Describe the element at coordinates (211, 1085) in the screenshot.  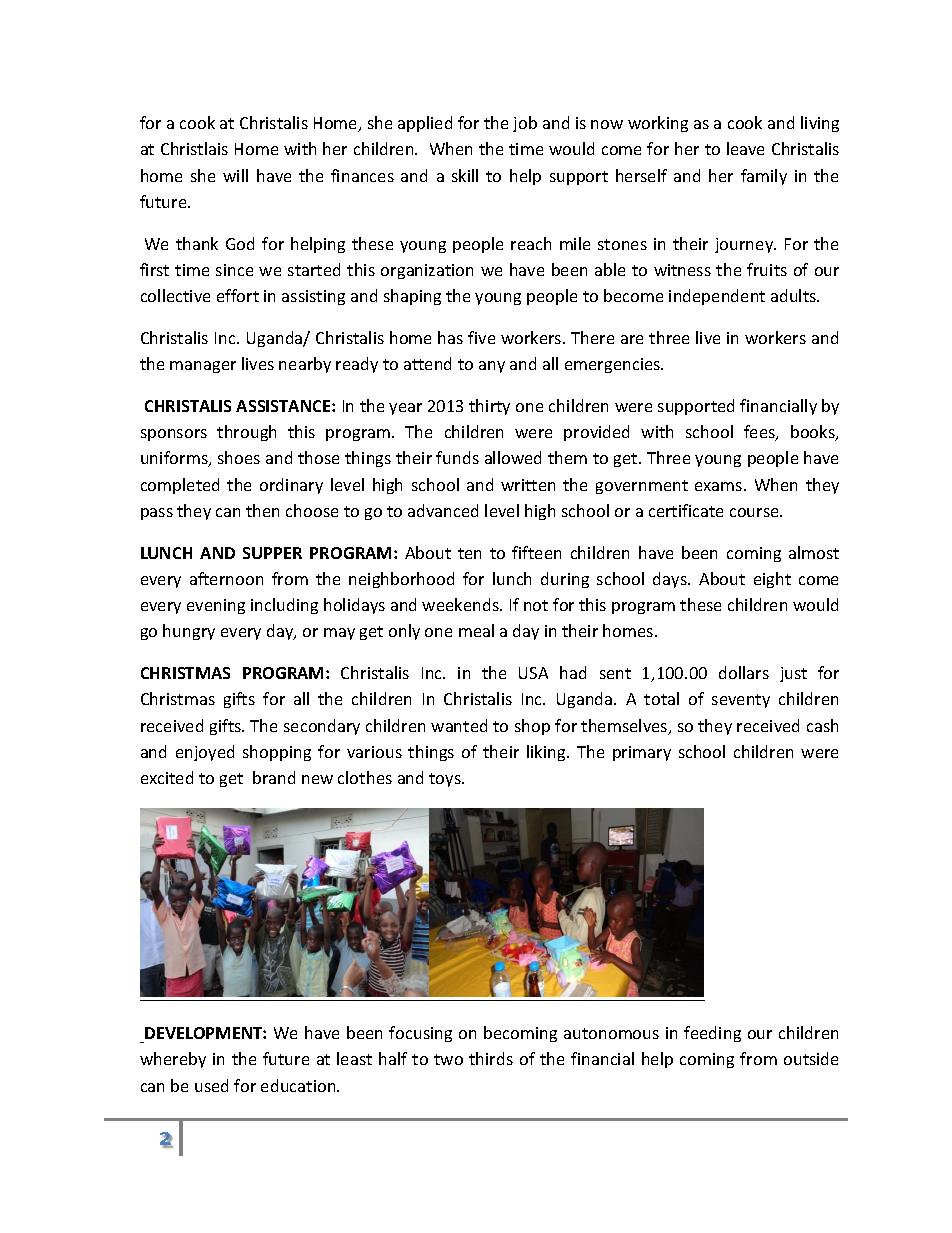
I see `used` at that location.
